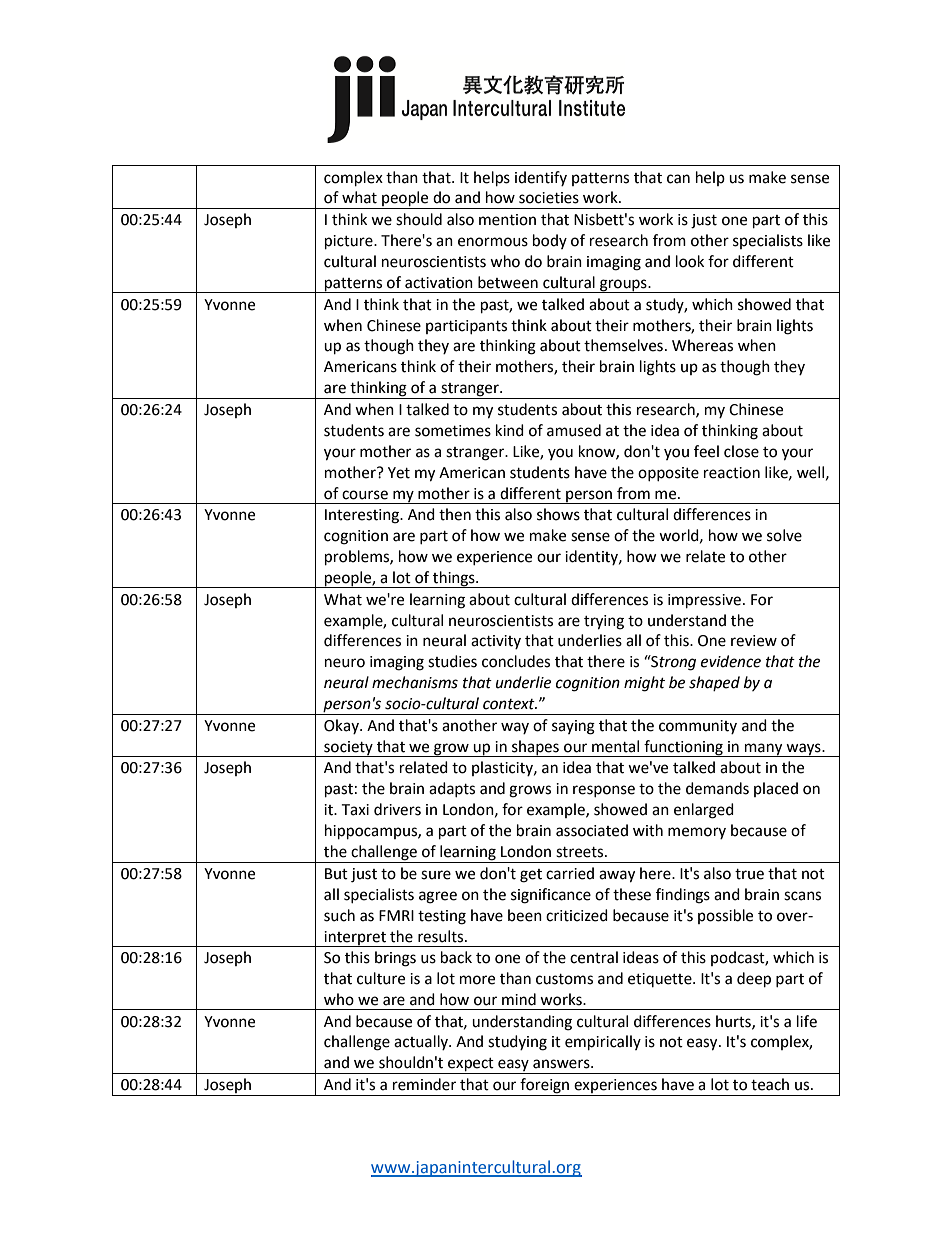 This document has width=952, height=1233. Describe the element at coordinates (581, 852) in the document. I see `streets` at that location.
